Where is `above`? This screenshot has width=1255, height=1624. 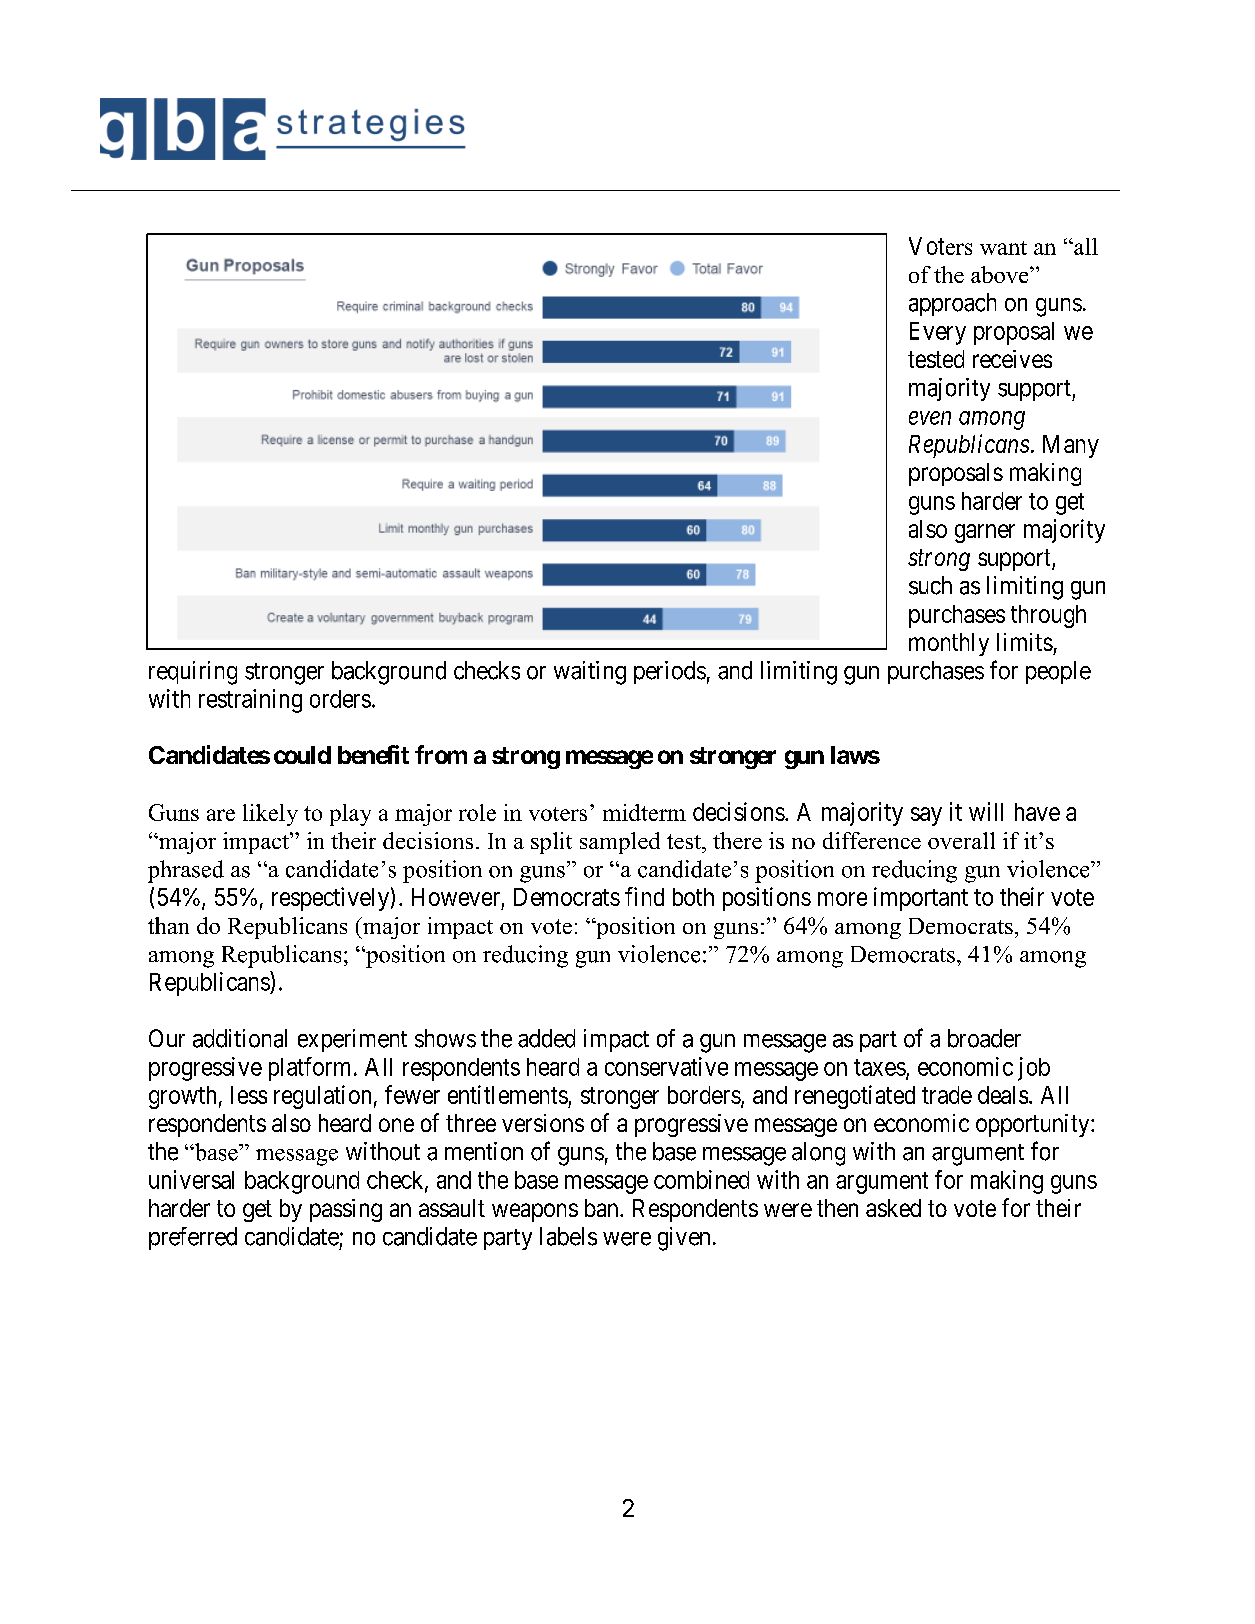 above is located at coordinates (1001, 274).
